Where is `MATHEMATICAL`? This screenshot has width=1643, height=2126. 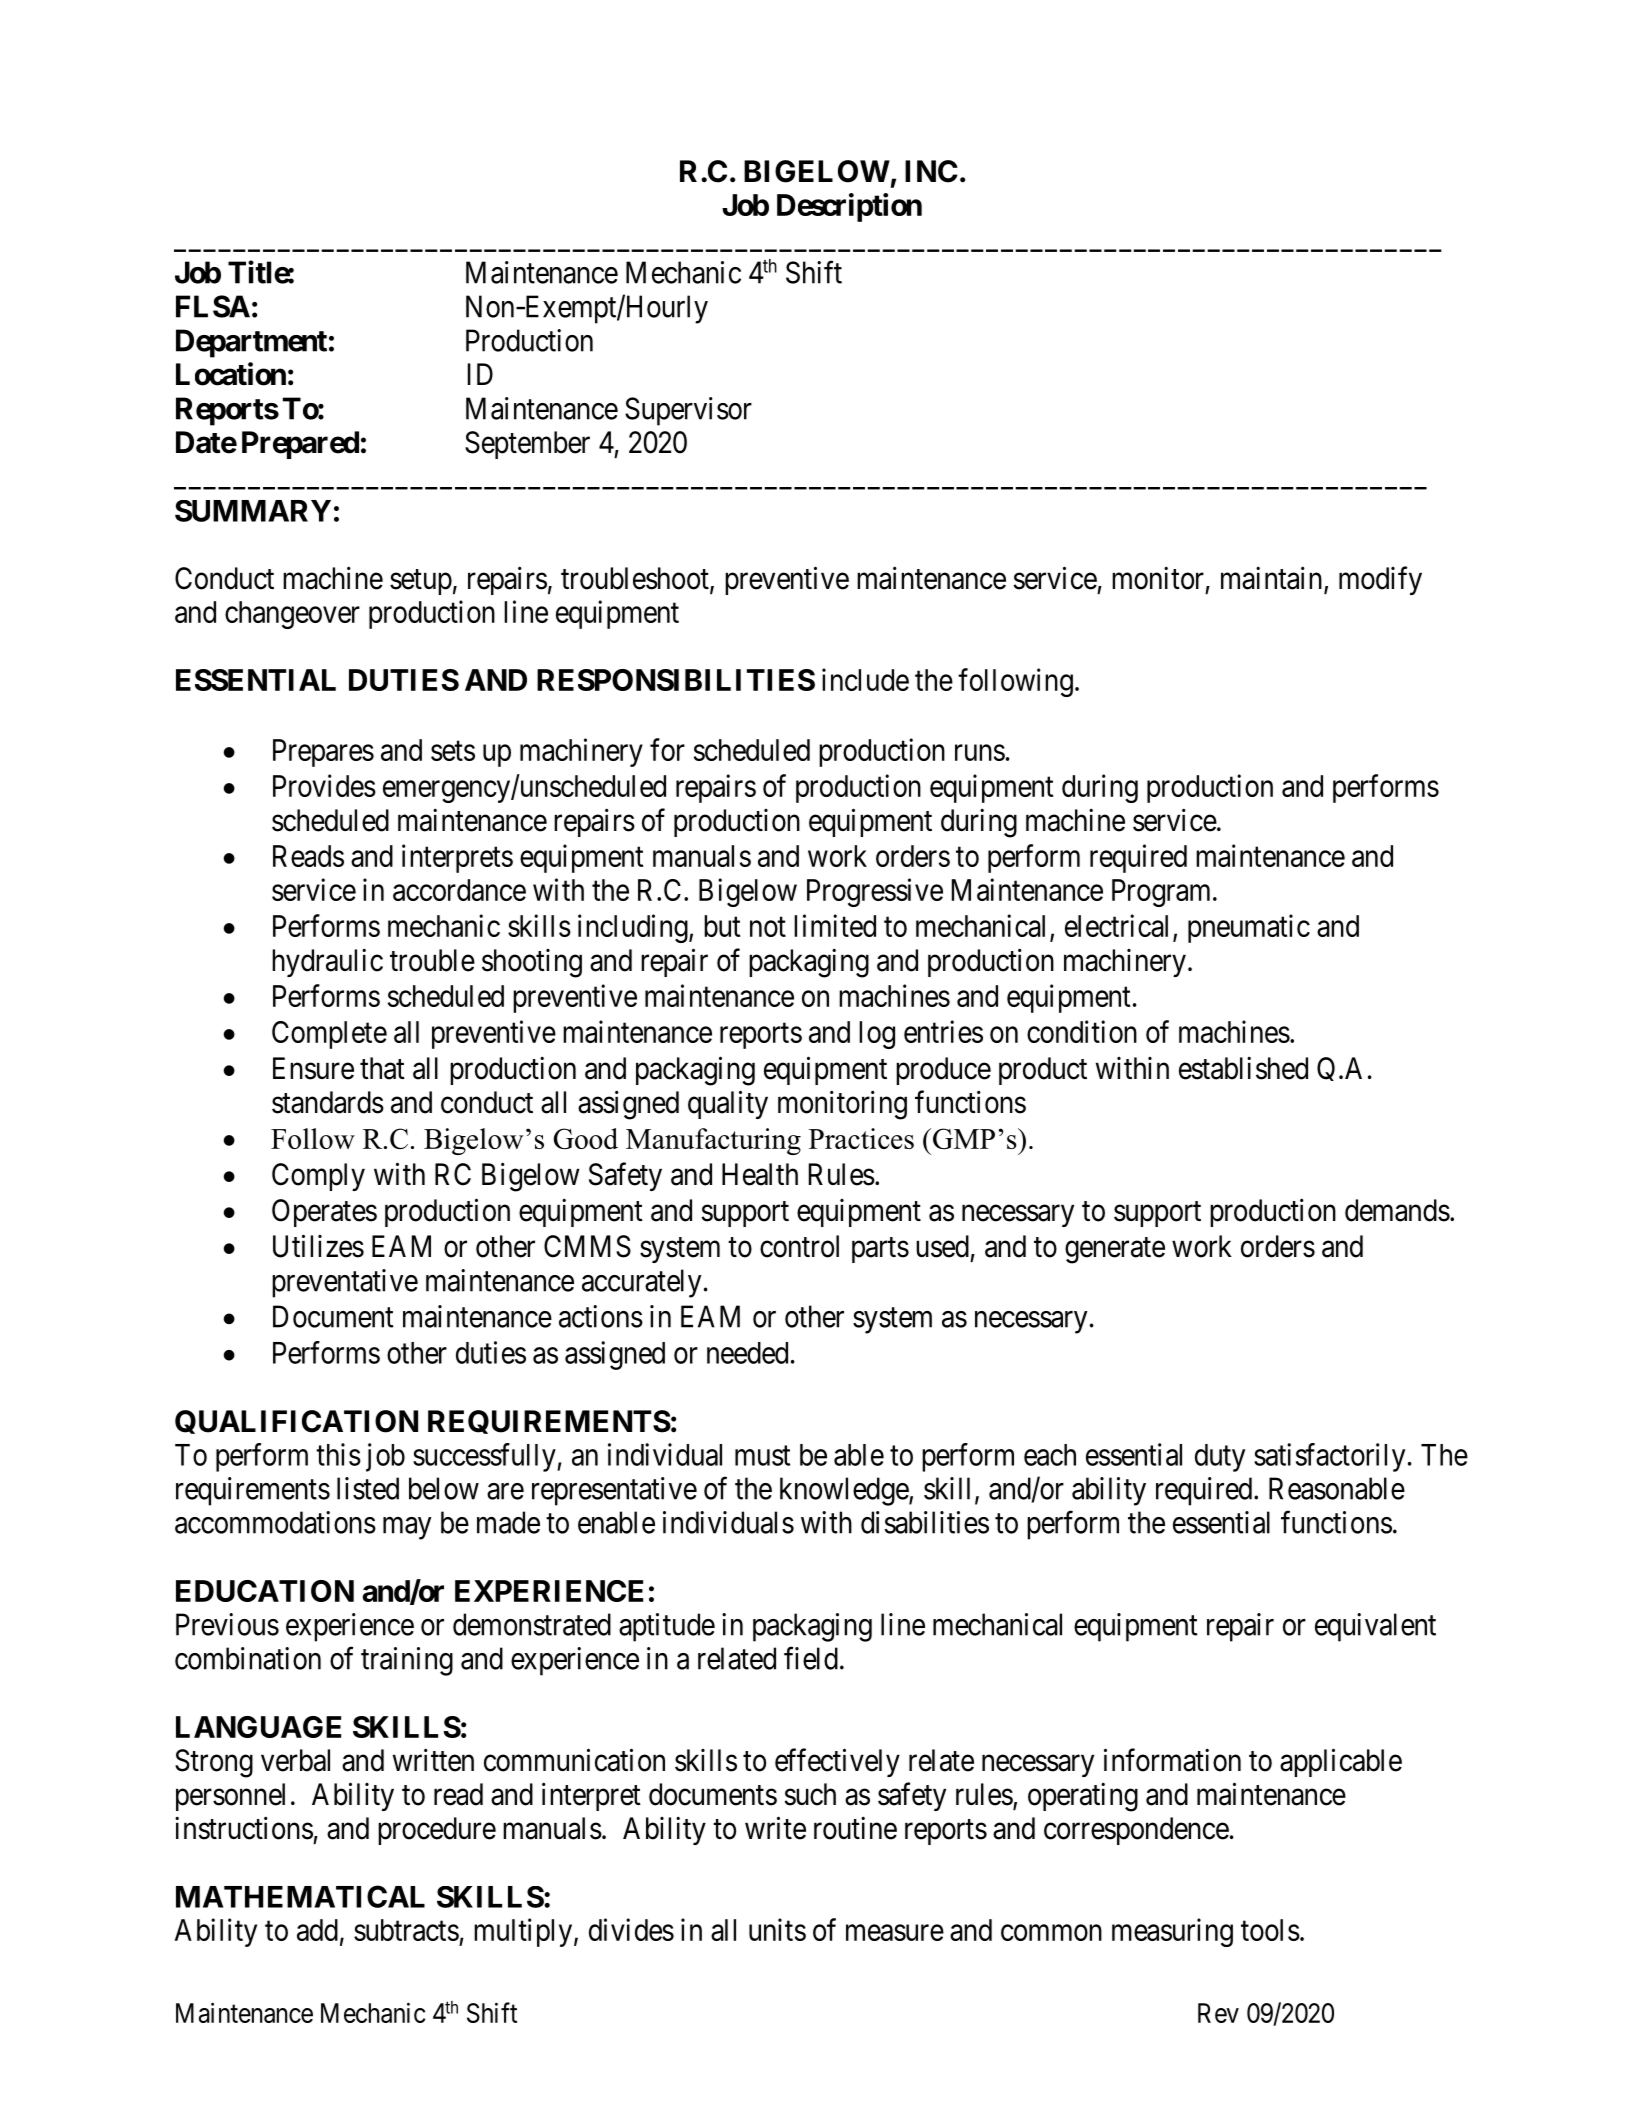
MATHEMATICAL is located at coordinates (300, 1896).
